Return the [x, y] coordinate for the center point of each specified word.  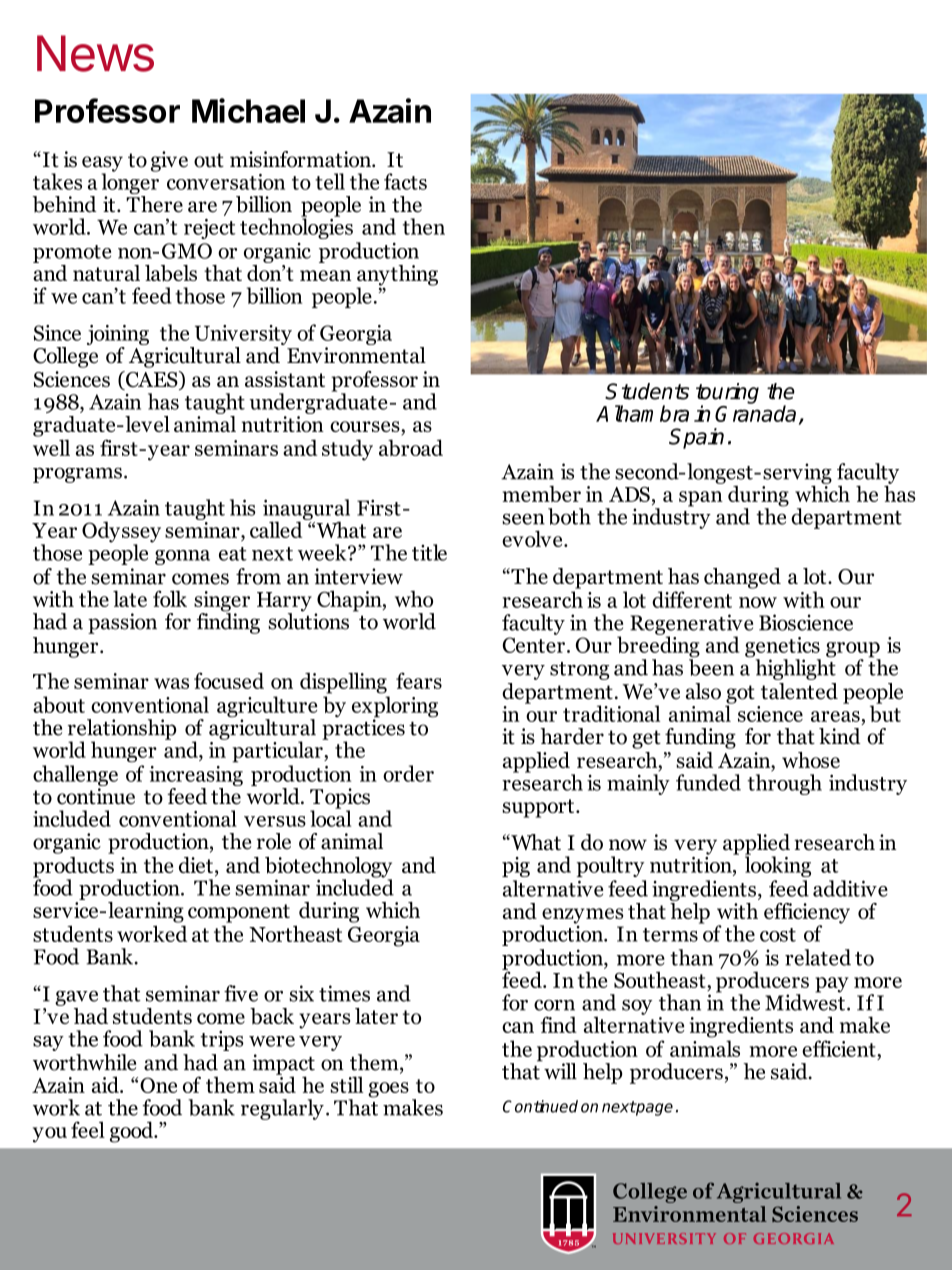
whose [811, 760]
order [408, 773]
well [51, 447]
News [95, 53]
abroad [411, 447]
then [424, 226]
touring [727, 394]
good [133, 1132]
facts [405, 181]
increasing [196, 777]
